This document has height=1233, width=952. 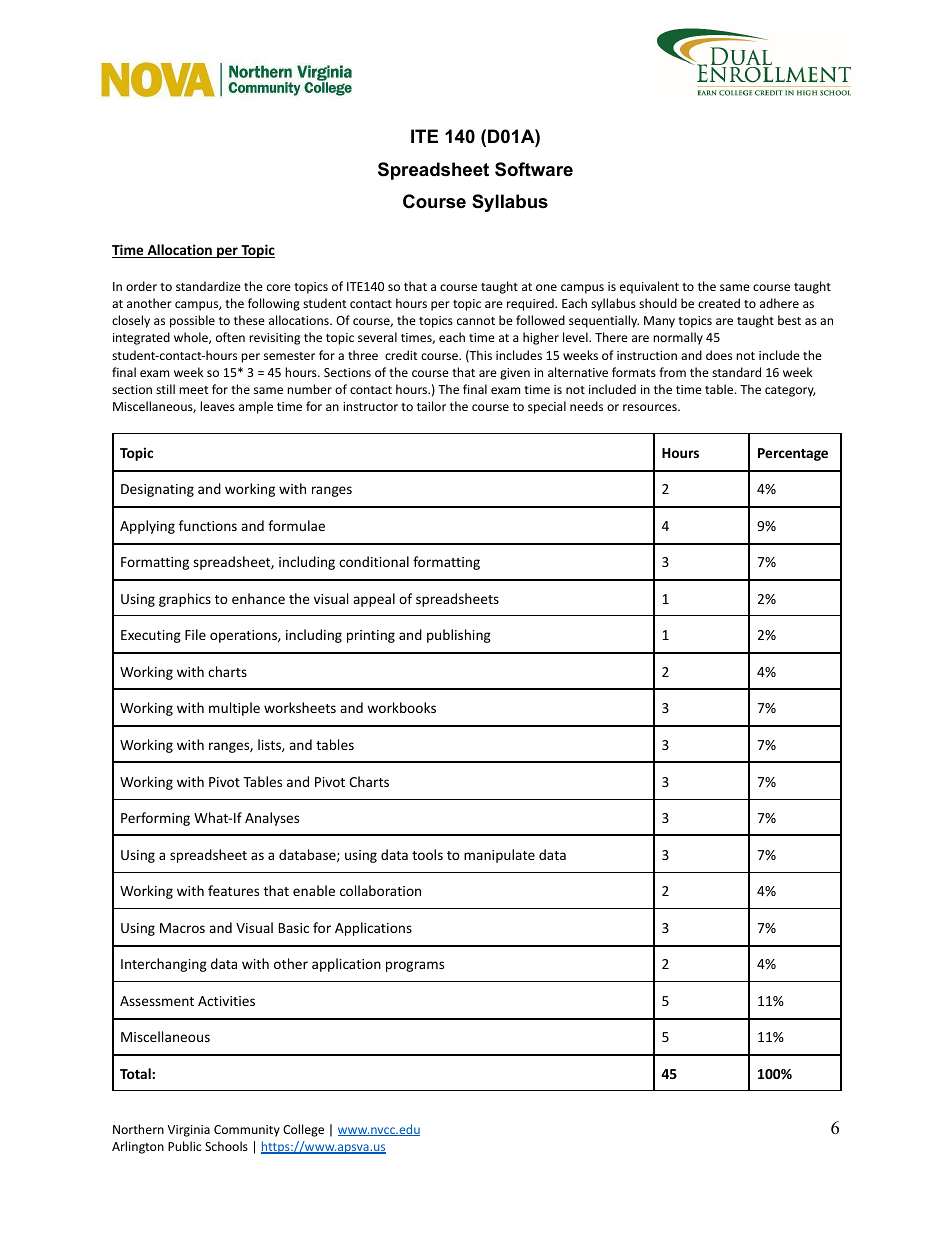 What do you see at coordinates (459, 636) in the document?
I see `publishing` at bounding box center [459, 636].
